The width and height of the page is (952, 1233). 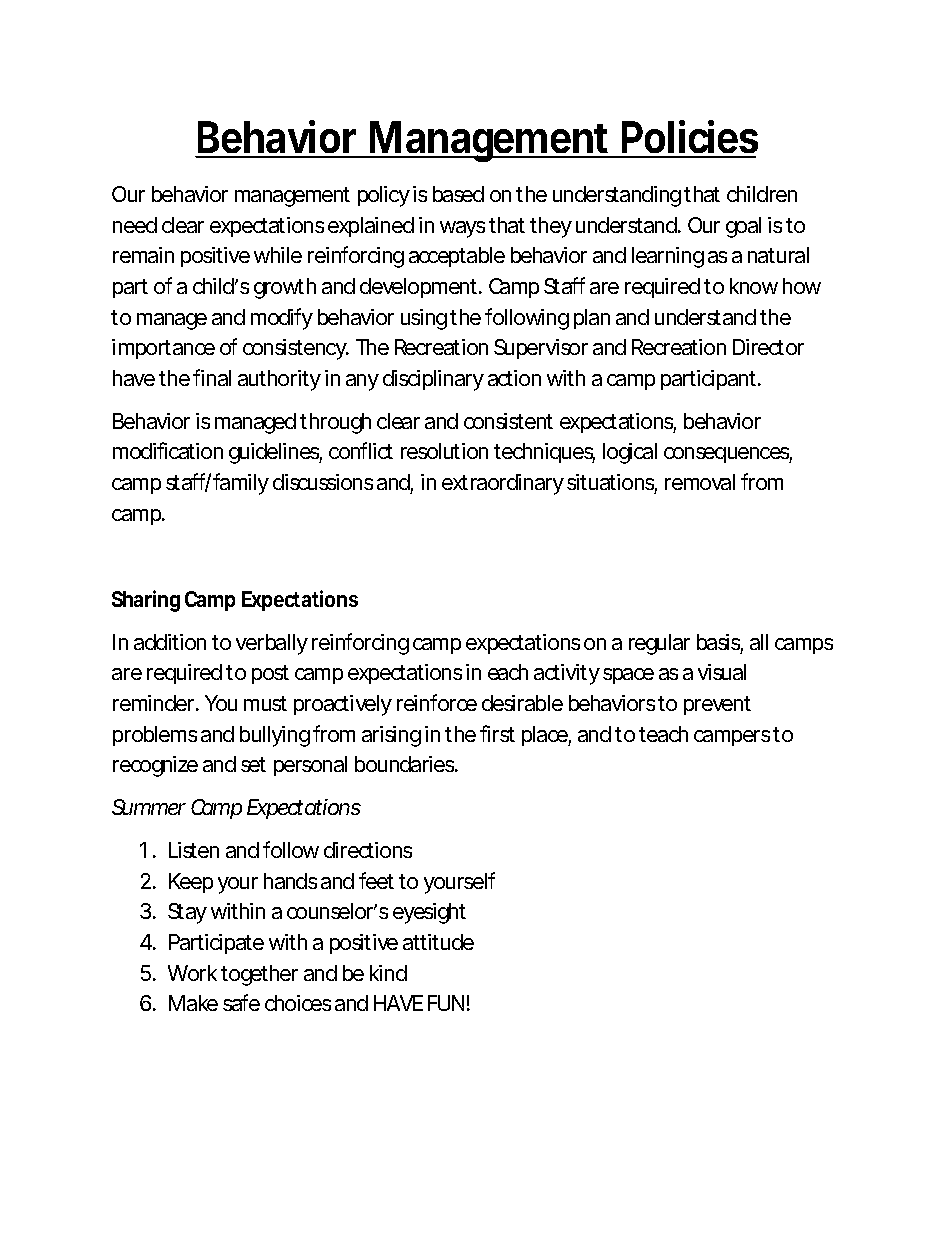 What do you see at coordinates (717, 705) in the page?
I see `prevent` at bounding box center [717, 705].
